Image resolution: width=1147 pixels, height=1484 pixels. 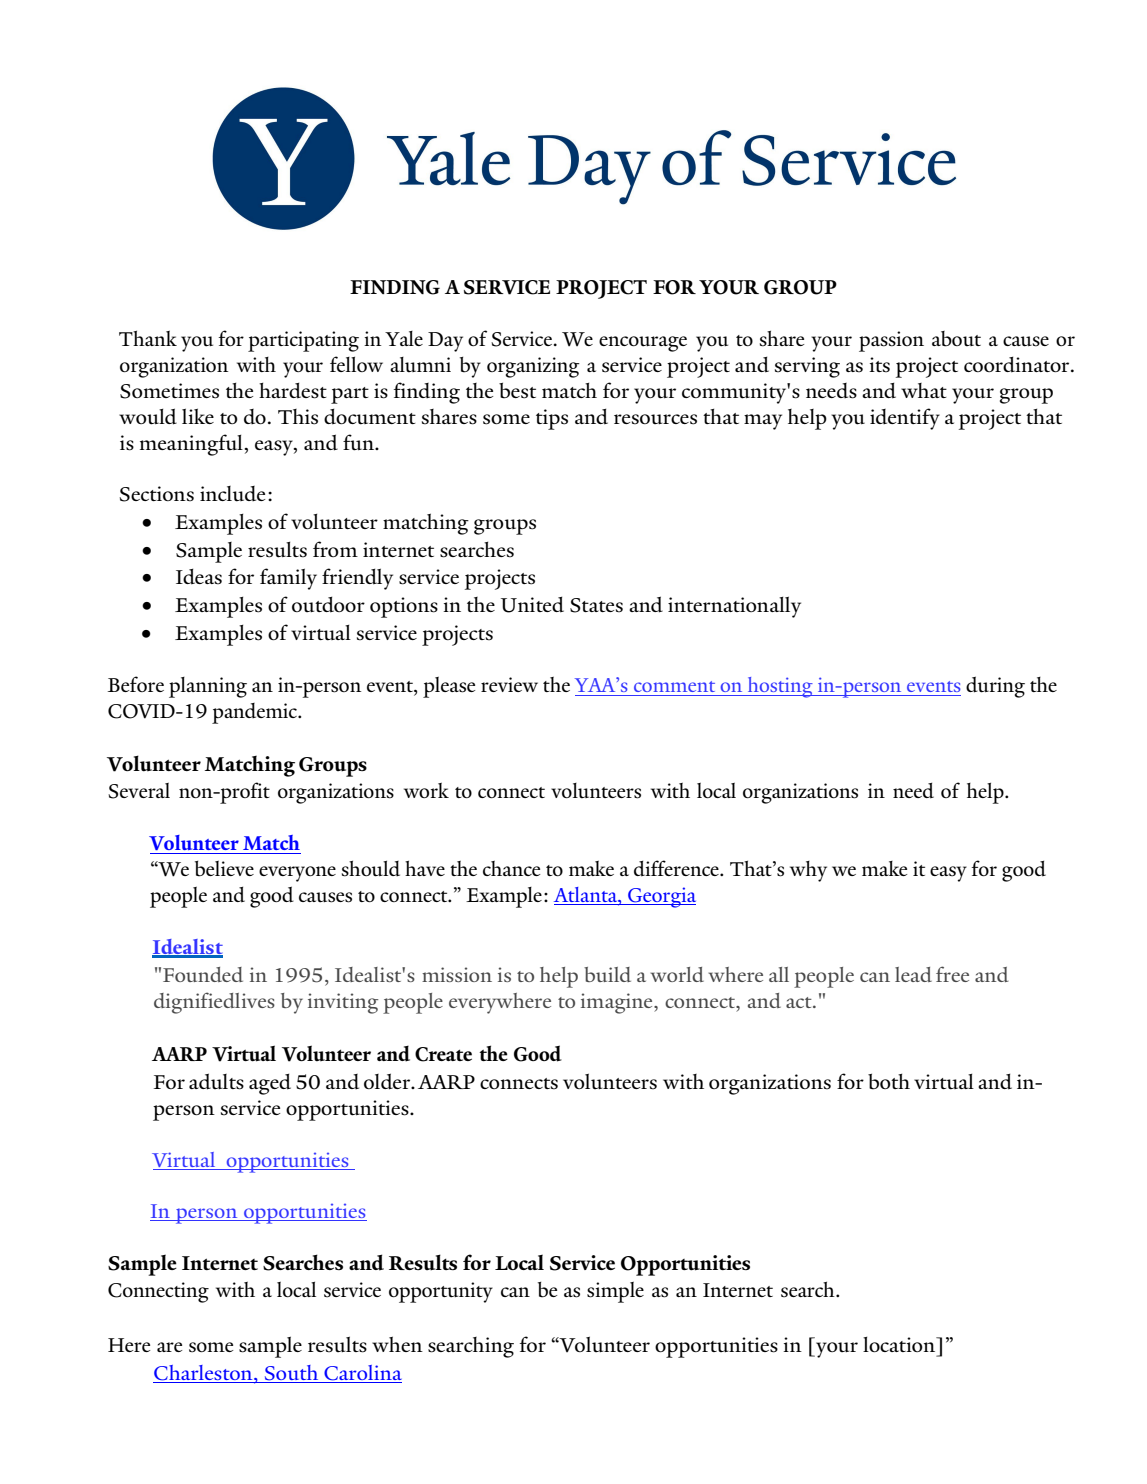 What do you see at coordinates (879, 365) in the screenshot?
I see `its` at bounding box center [879, 365].
